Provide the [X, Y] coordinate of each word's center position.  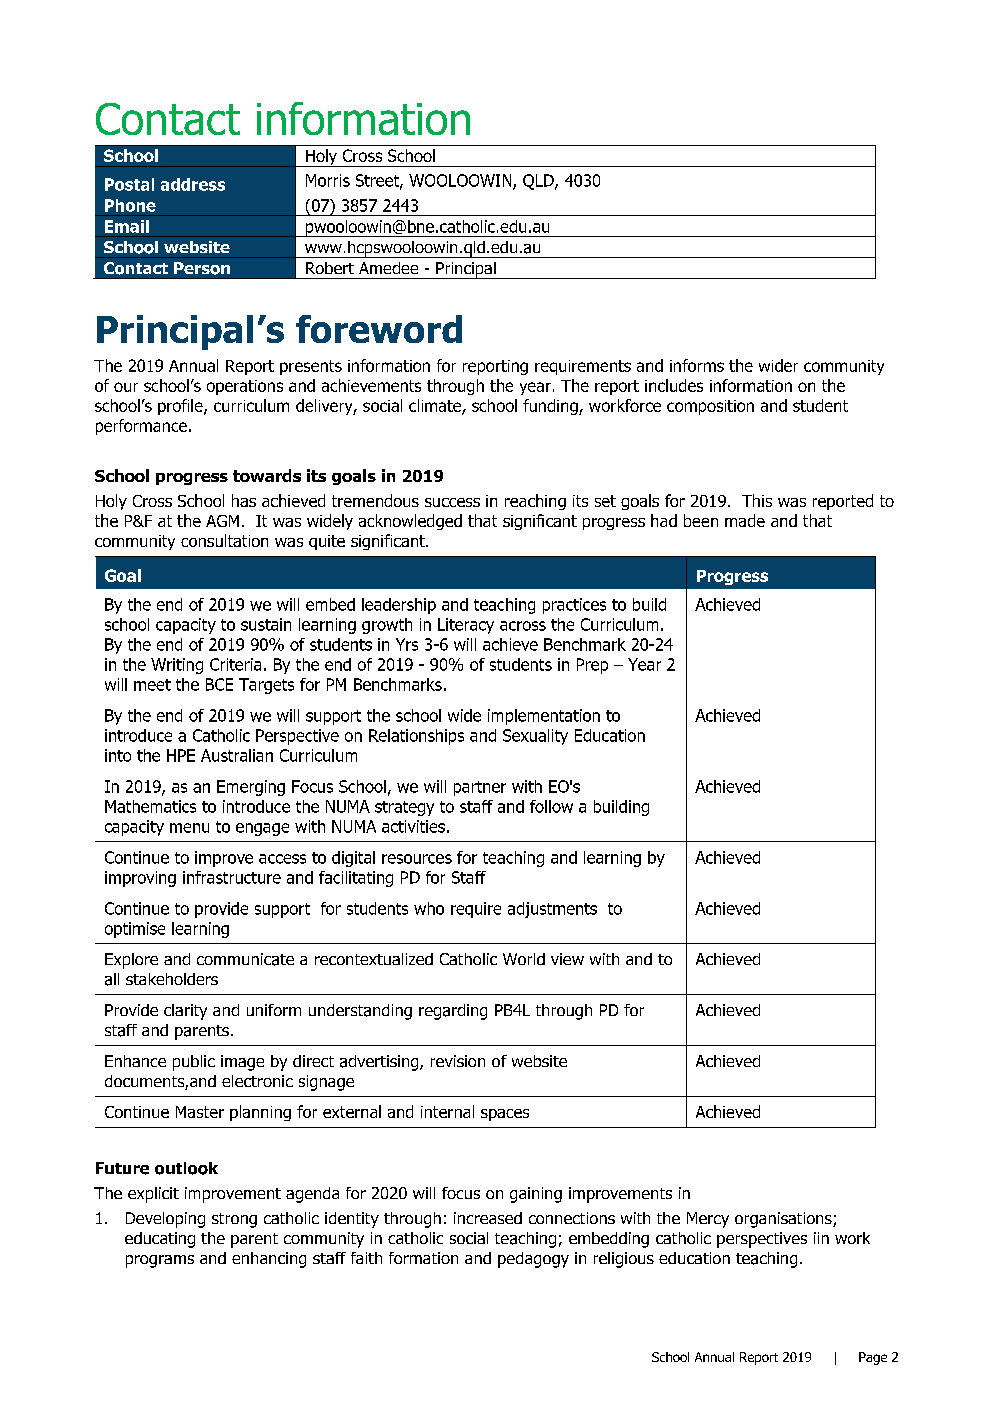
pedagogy [533, 1260]
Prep [592, 666]
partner [480, 788]
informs [697, 365]
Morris [328, 180]
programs [160, 1261]
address [193, 184]
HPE [181, 755]
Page [873, 1358]
